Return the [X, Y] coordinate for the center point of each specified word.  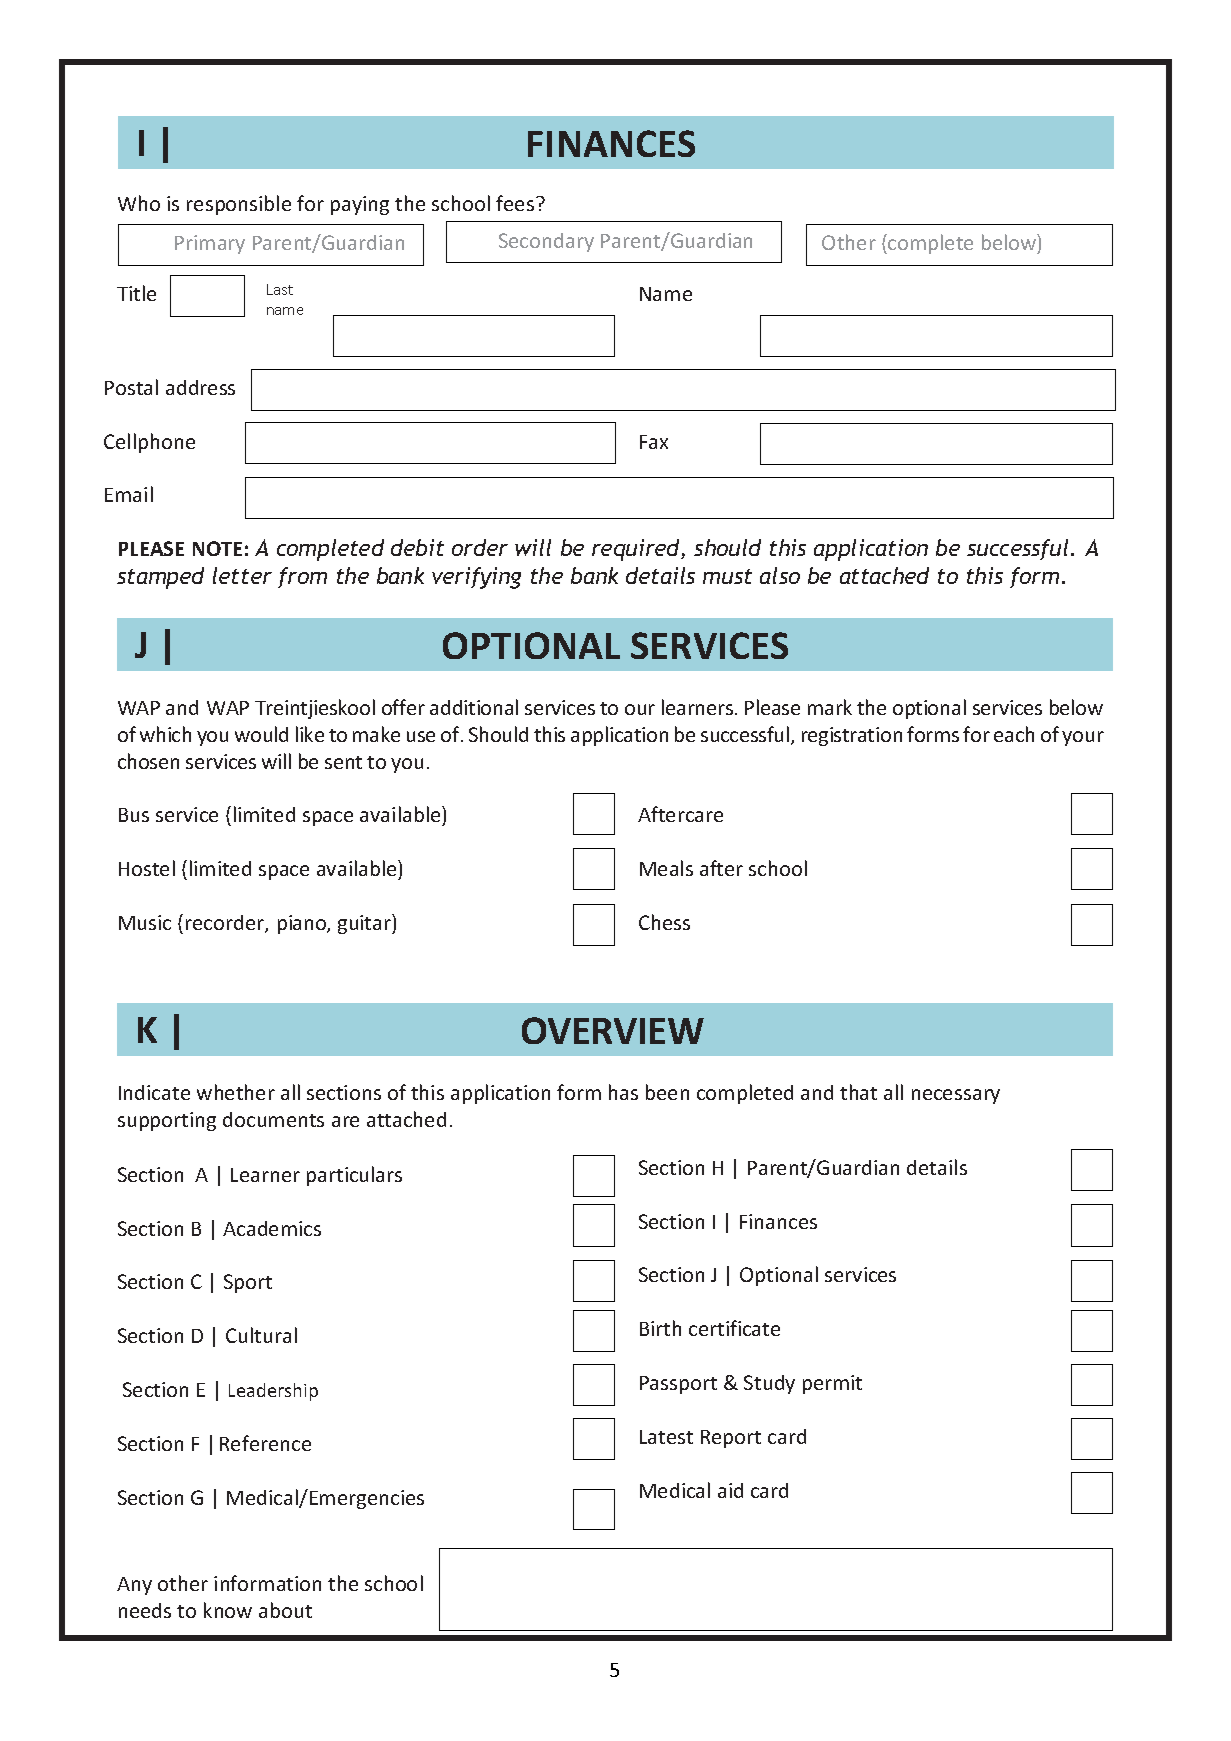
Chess [664, 922]
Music [145, 922]
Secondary [546, 242]
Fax [654, 442]
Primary [210, 244]
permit [832, 1384]
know [228, 1610]
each [1014, 734]
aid [730, 1490]
